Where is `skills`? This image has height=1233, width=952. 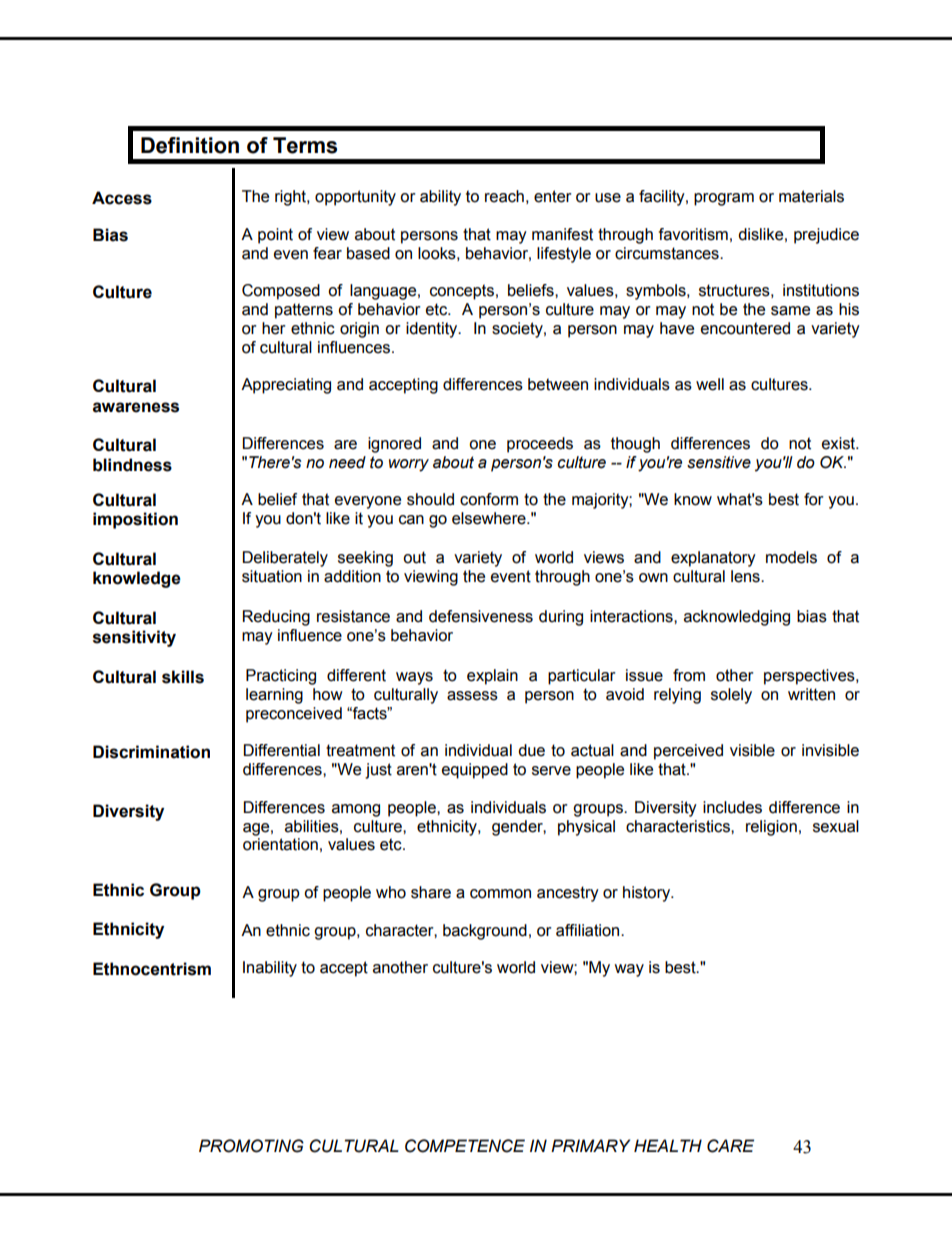 skills is located at coordinates (183, 677).
